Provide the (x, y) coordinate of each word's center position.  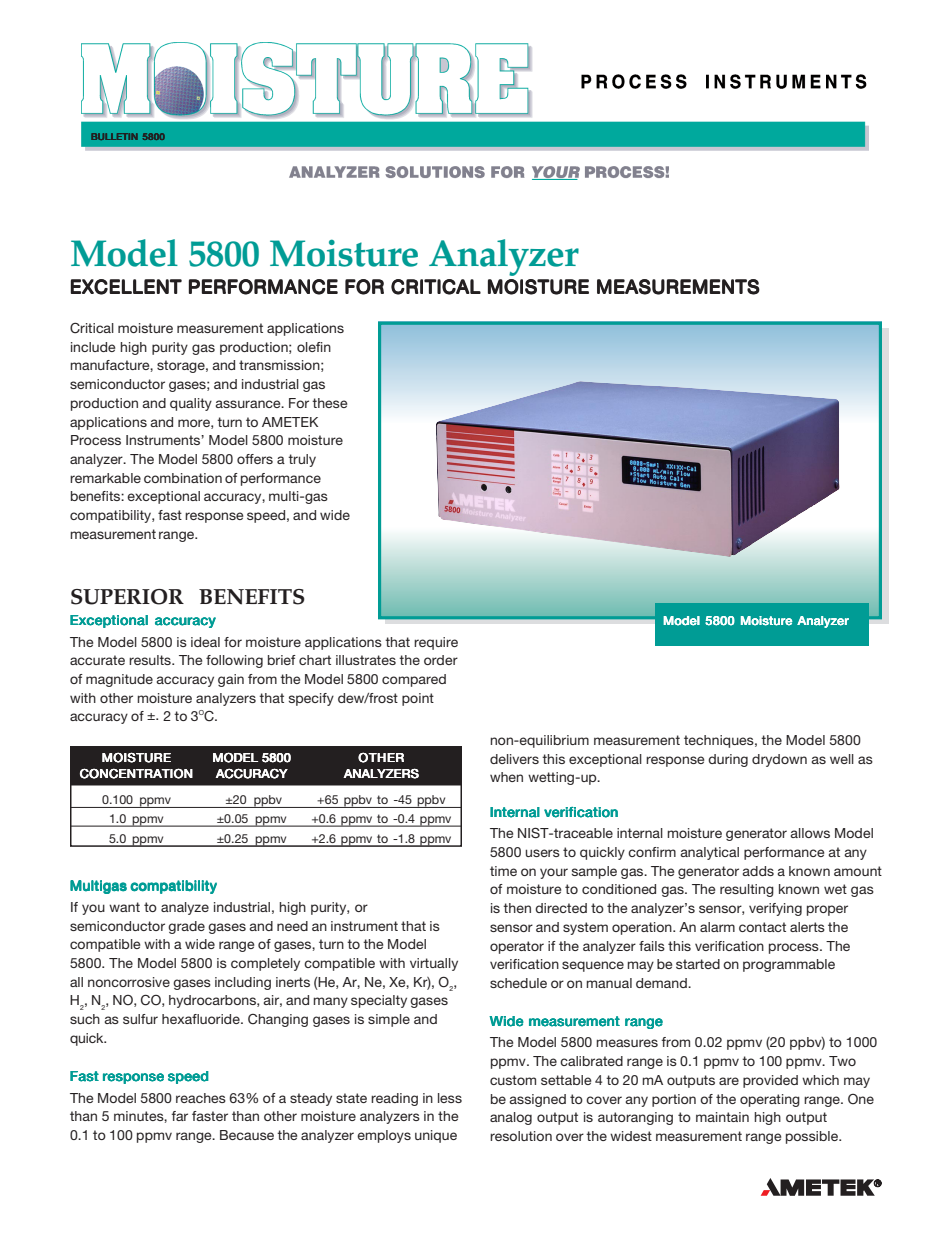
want (124, 907)
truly (302, 460)
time (503, 871)
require (436, 643)
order (441, 660)
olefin (314, 347)
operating (770, 1100)
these (329, 403)
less (450, 1098)
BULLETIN (114, 136)
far (179, 1116)
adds (758, 871)
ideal (205, 642)
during (728, 760)
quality (191, 404)
